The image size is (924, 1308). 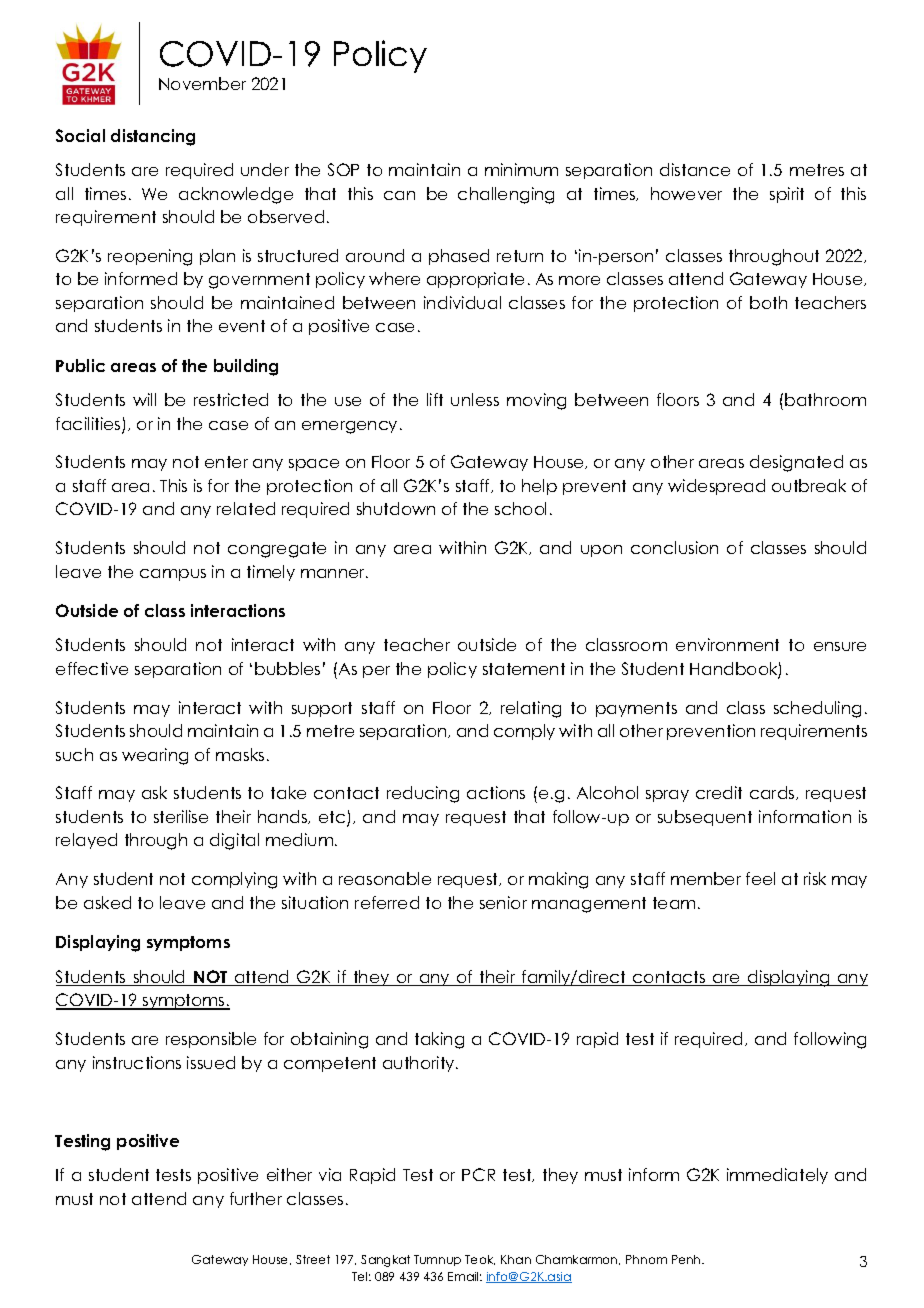 I want to click on effective, so click(x=92, y=668).
